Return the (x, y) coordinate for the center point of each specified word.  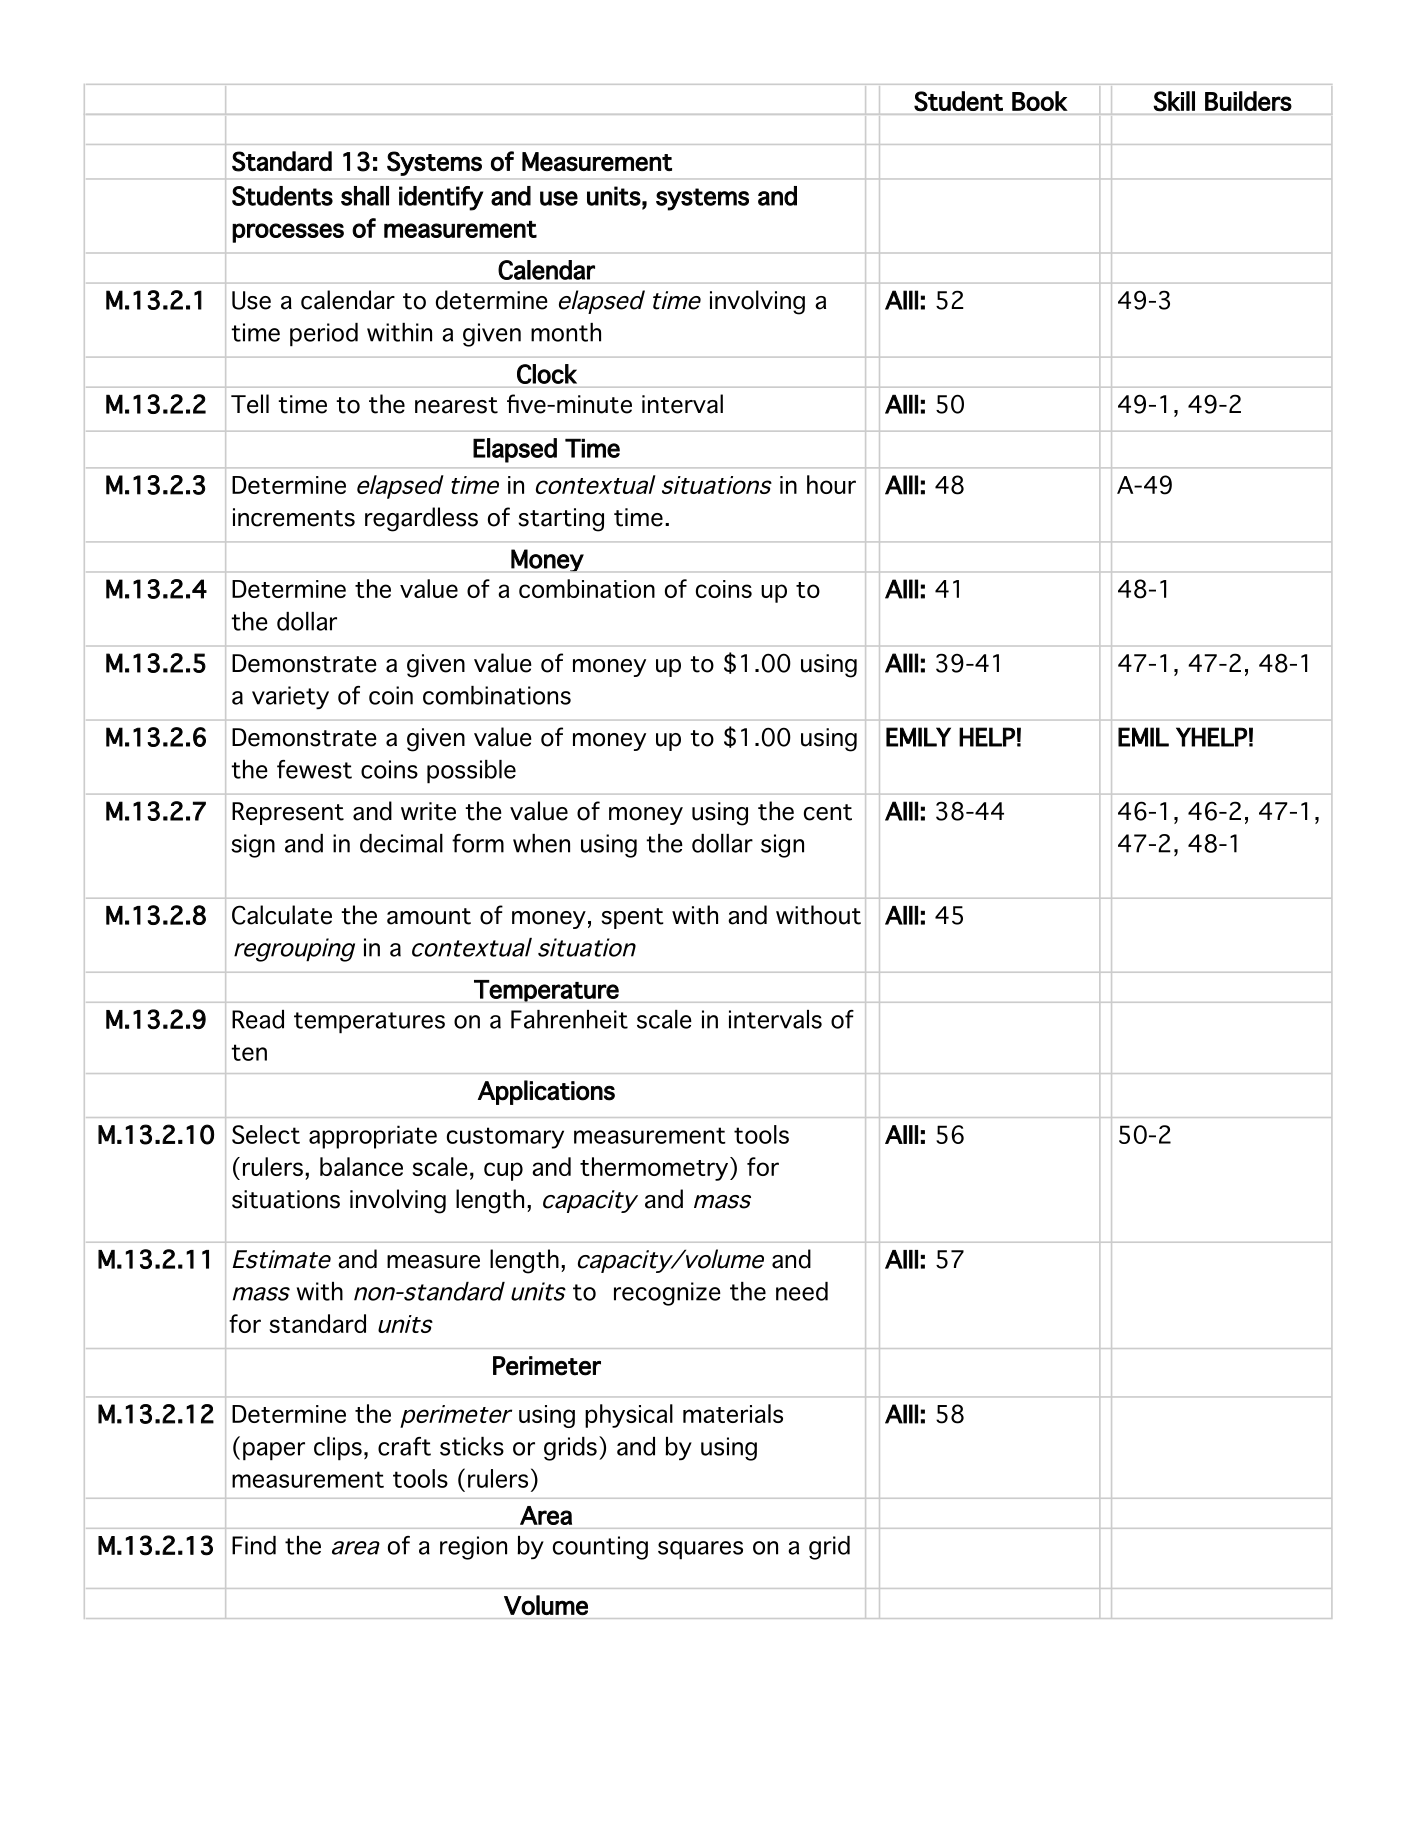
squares (700, 1550)
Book (1039, 101)
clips (338, 1449)
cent (828, 812)
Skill (1174, 101)
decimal (401, 843)
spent (632, 918)
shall (365, 196)
